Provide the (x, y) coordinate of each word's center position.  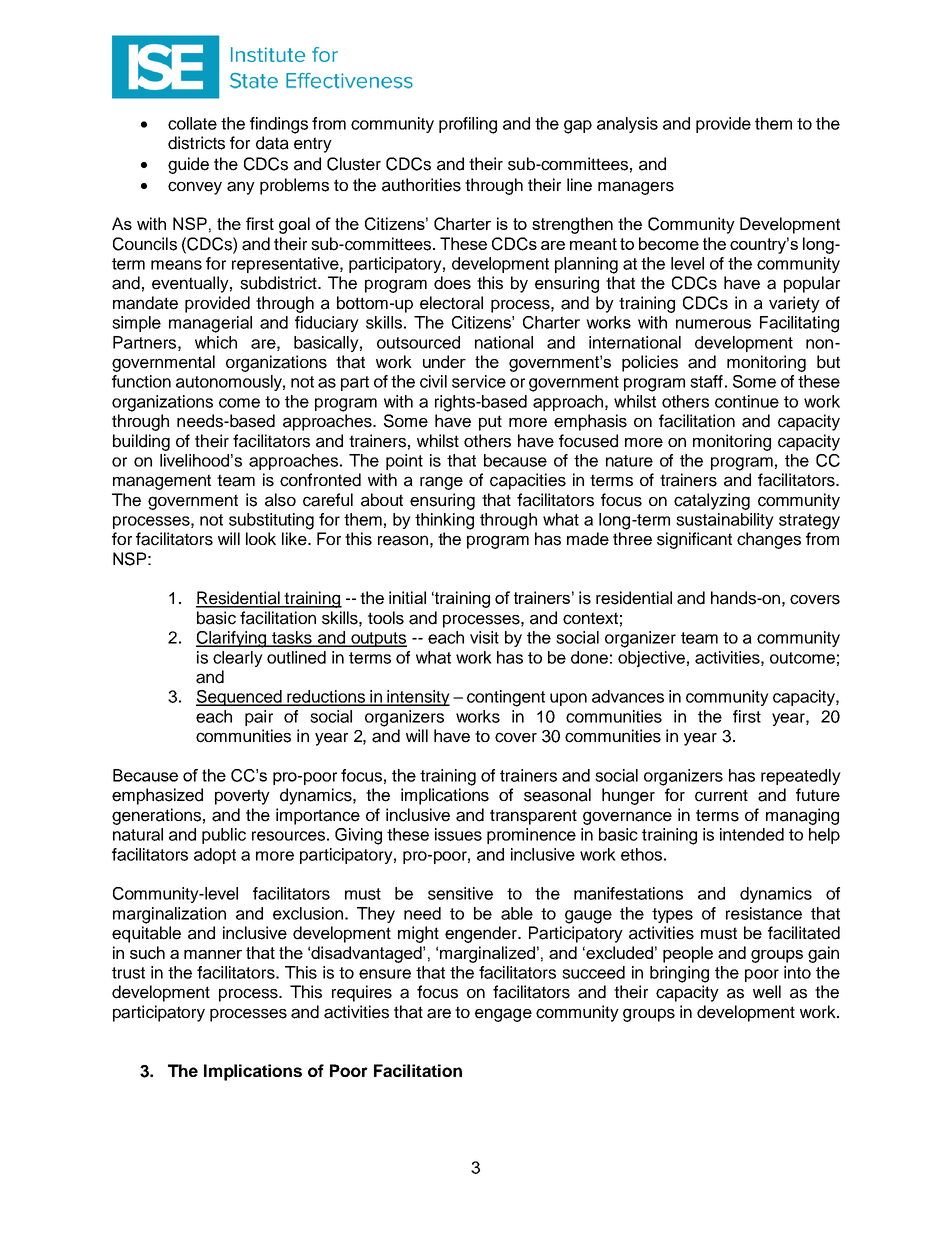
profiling (468, 125)
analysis (627, 125)
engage (503, 1015)
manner (213, 954)
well (767, 992)
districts (196, 143)
